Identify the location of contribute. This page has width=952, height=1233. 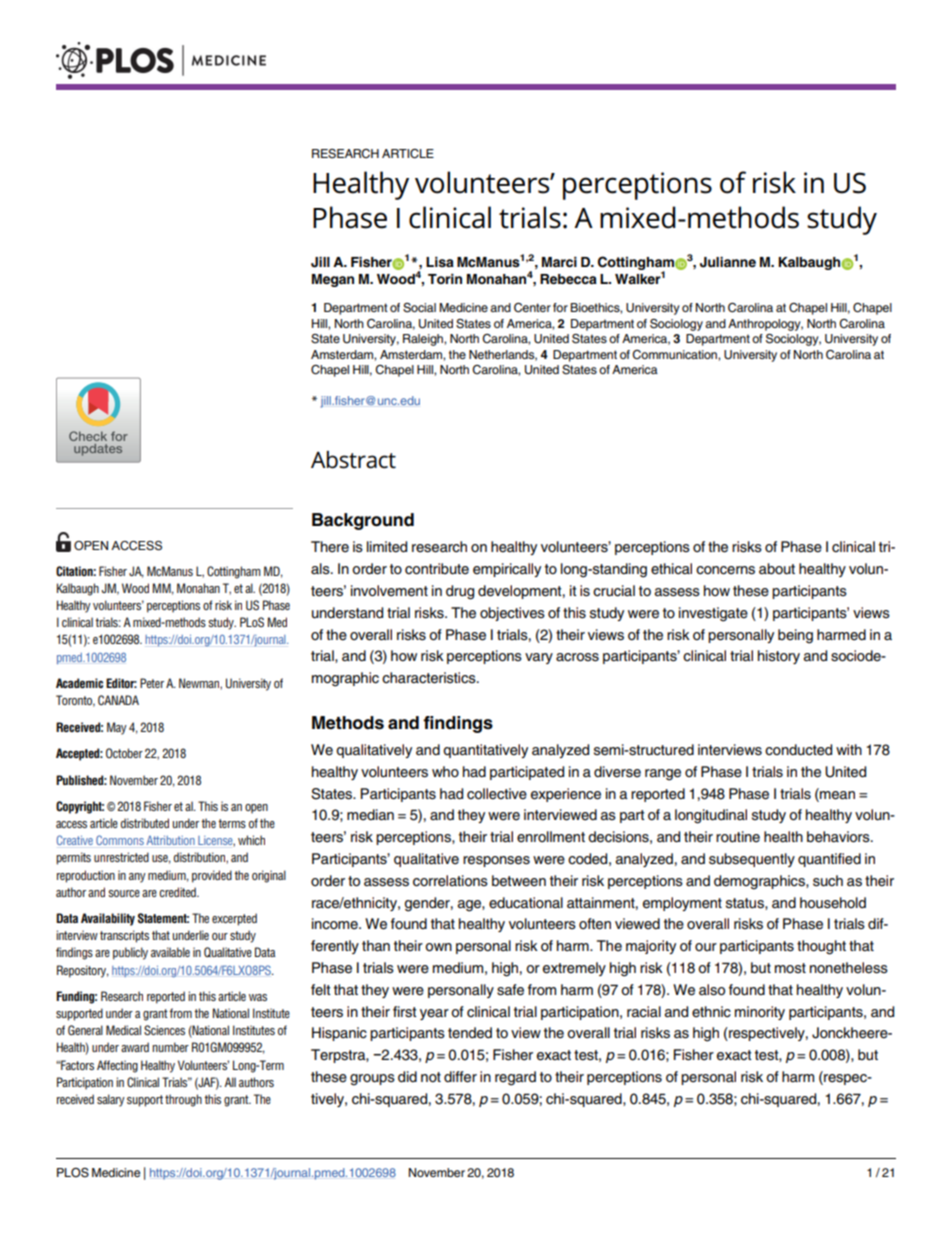
(437, 569).
